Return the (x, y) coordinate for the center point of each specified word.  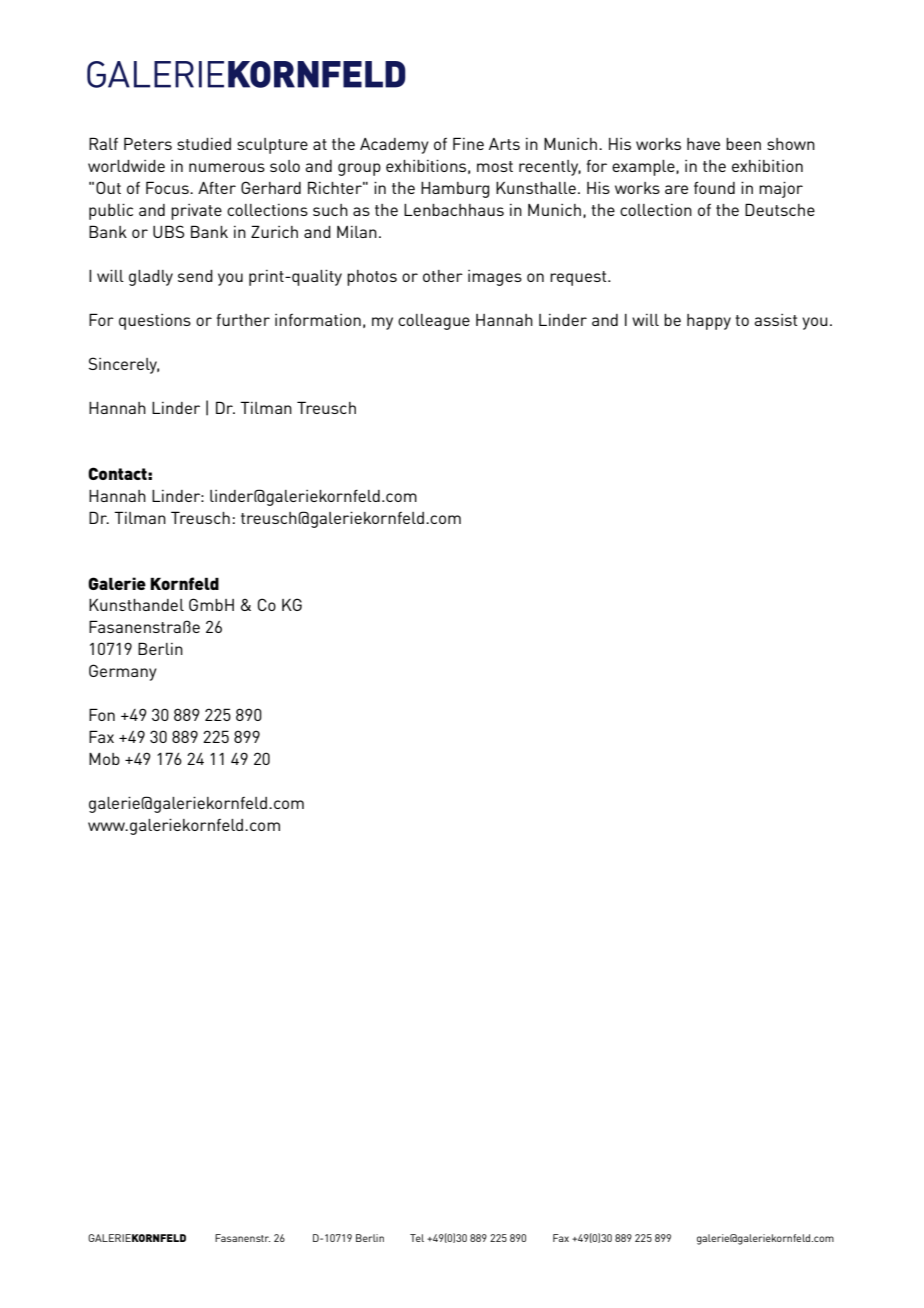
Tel (417, 1238)
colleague (434, 322)
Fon (102, 714)
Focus (168, 187)
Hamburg (455, 190)
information (318, 320)
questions (155, 322)
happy (709, 322)
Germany (123, 672)
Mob (104, 759)
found (714, 187)
